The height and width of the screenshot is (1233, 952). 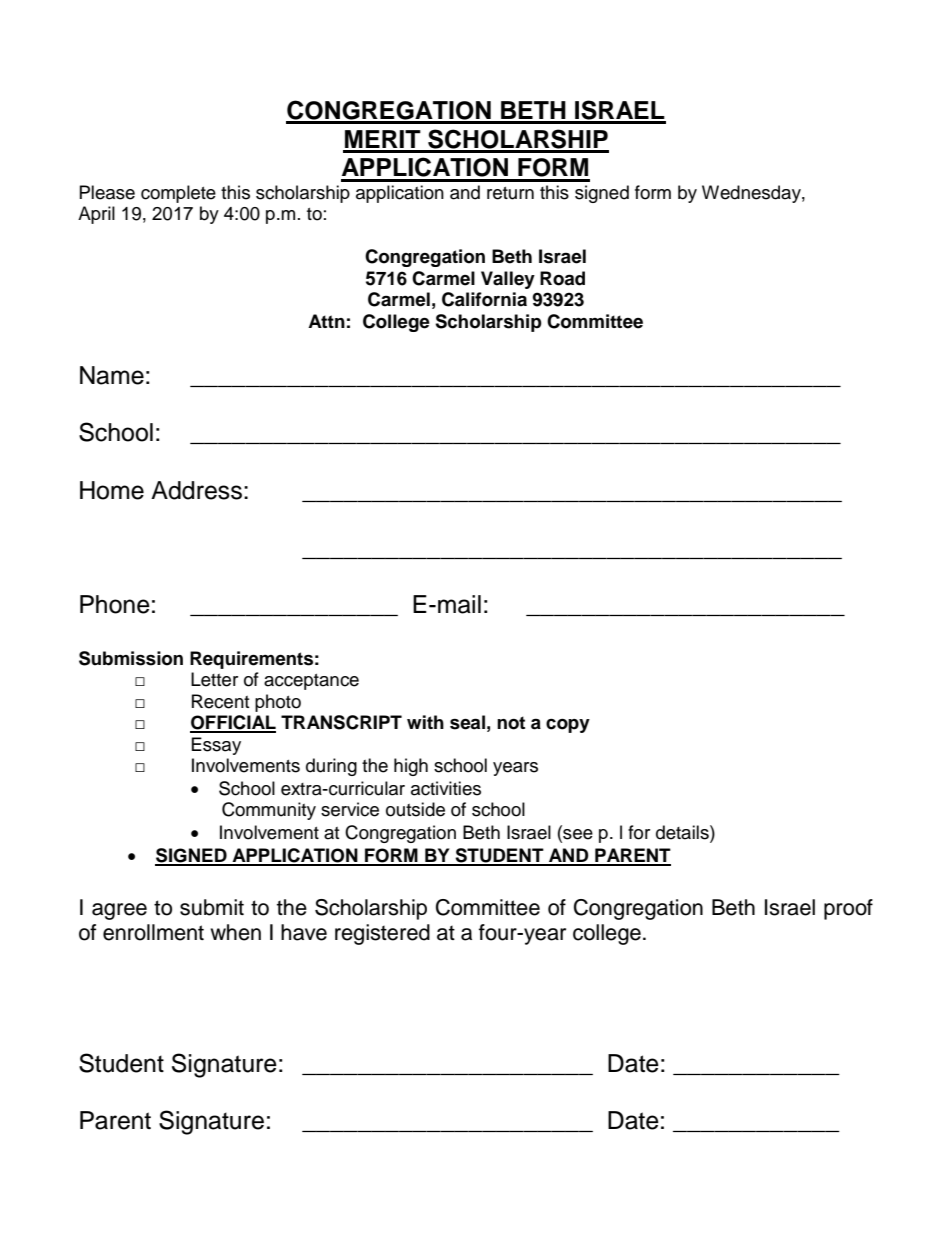 What do you see at coordinates (568, 726) in the screenshot?
I see `copy` at bounding box center [568, 726].
